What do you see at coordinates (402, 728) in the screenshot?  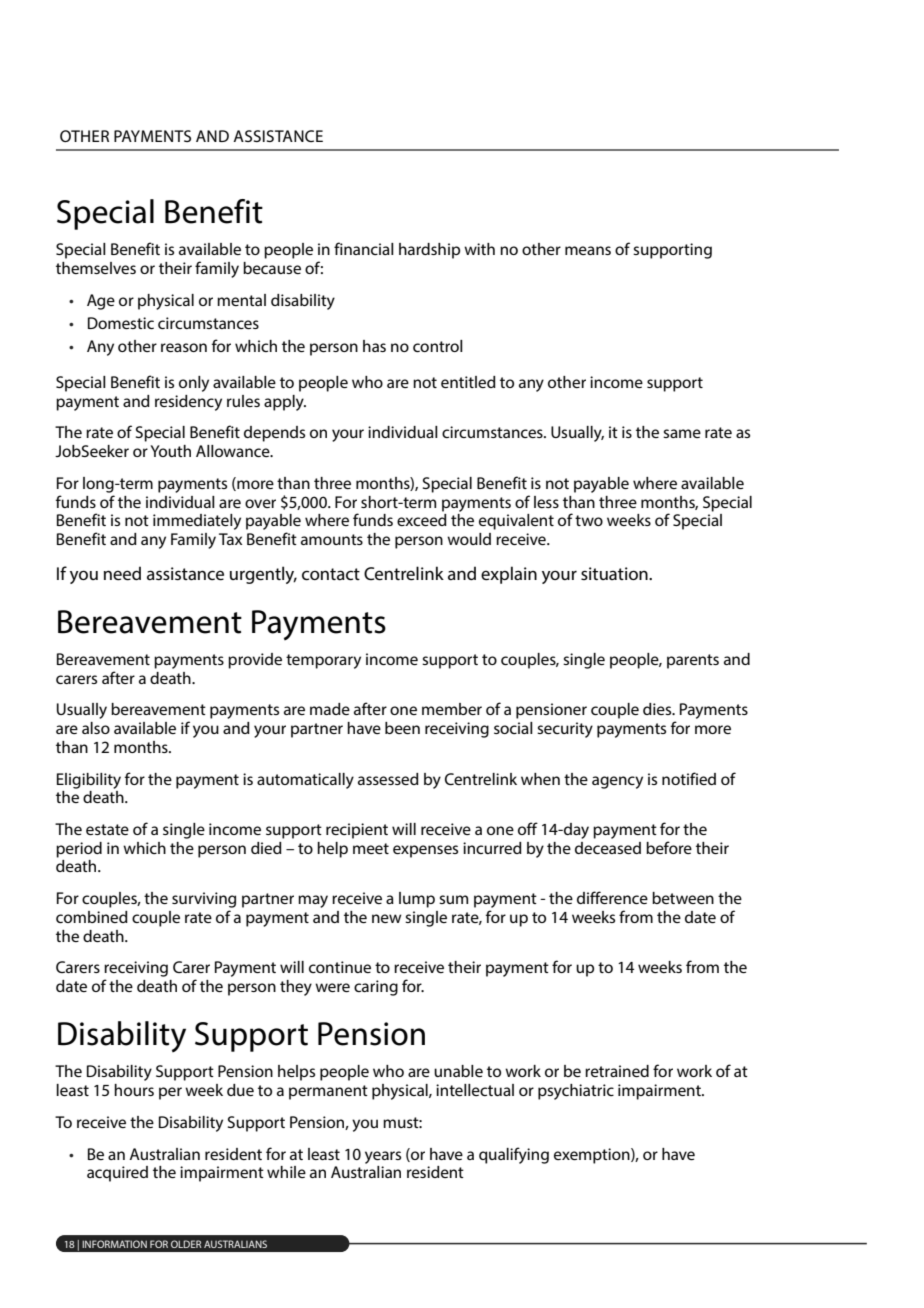 I see `been` at bounding box center [402, 728].
